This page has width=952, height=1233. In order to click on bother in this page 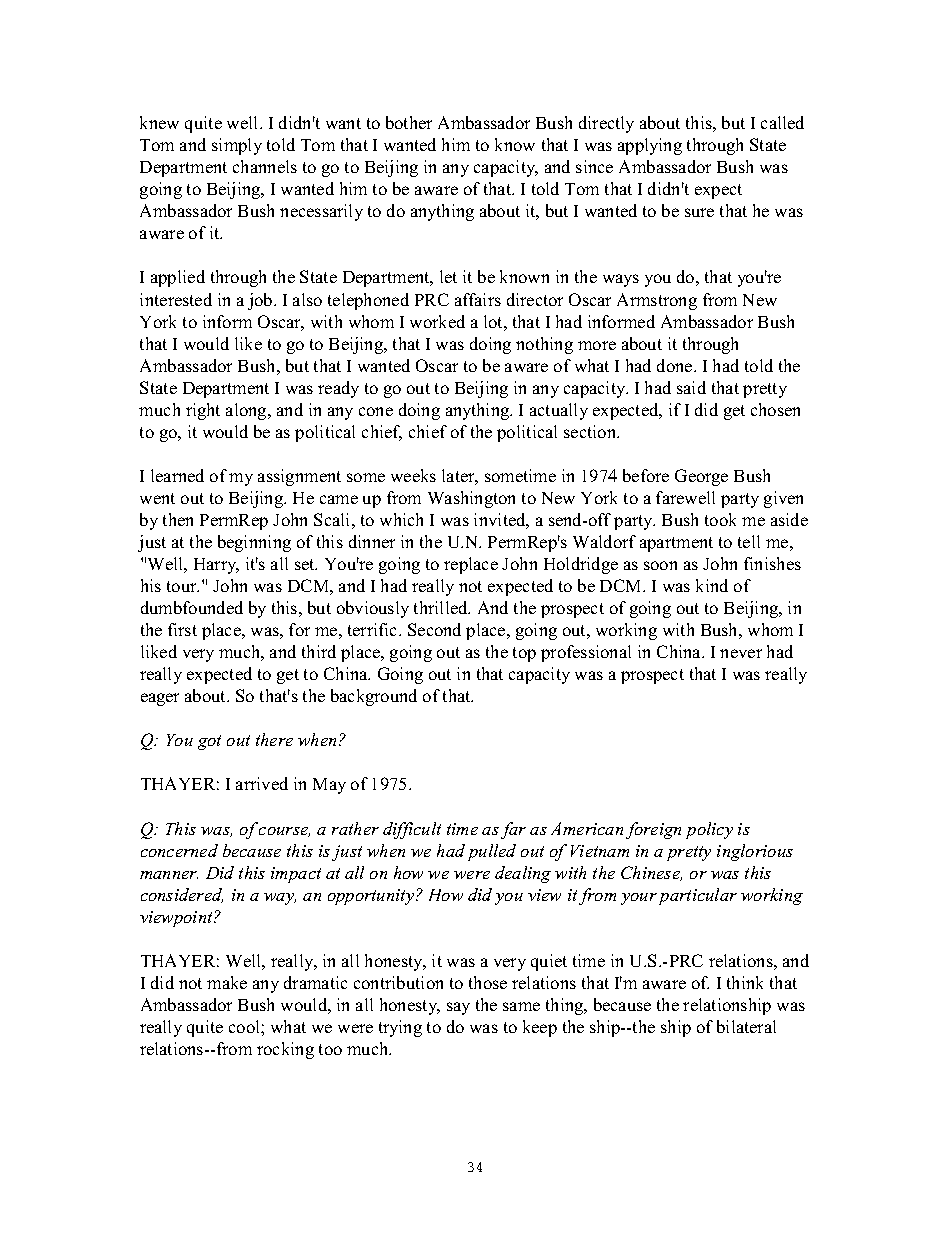, I will do `click(409, 122)`.
